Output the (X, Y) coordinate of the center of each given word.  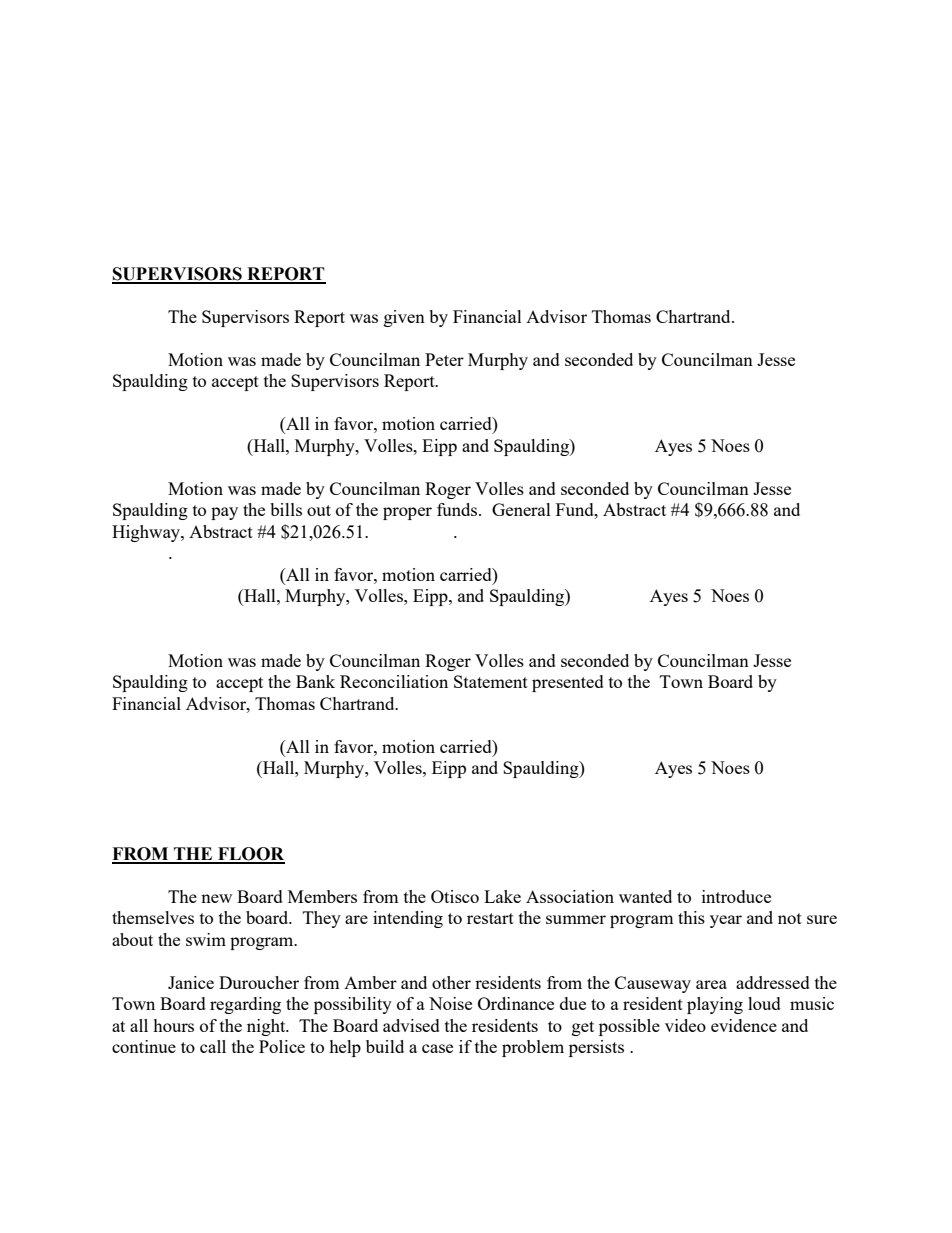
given (404, 318)
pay (224, 513)
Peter (444, 359)
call (213, 1046)
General (521, 509)
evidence (744, 1025)
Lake (502, 896)
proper (407, 513)
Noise (450, 1003)
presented (568, 683)
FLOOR (250, 855)
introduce (736, 896)
